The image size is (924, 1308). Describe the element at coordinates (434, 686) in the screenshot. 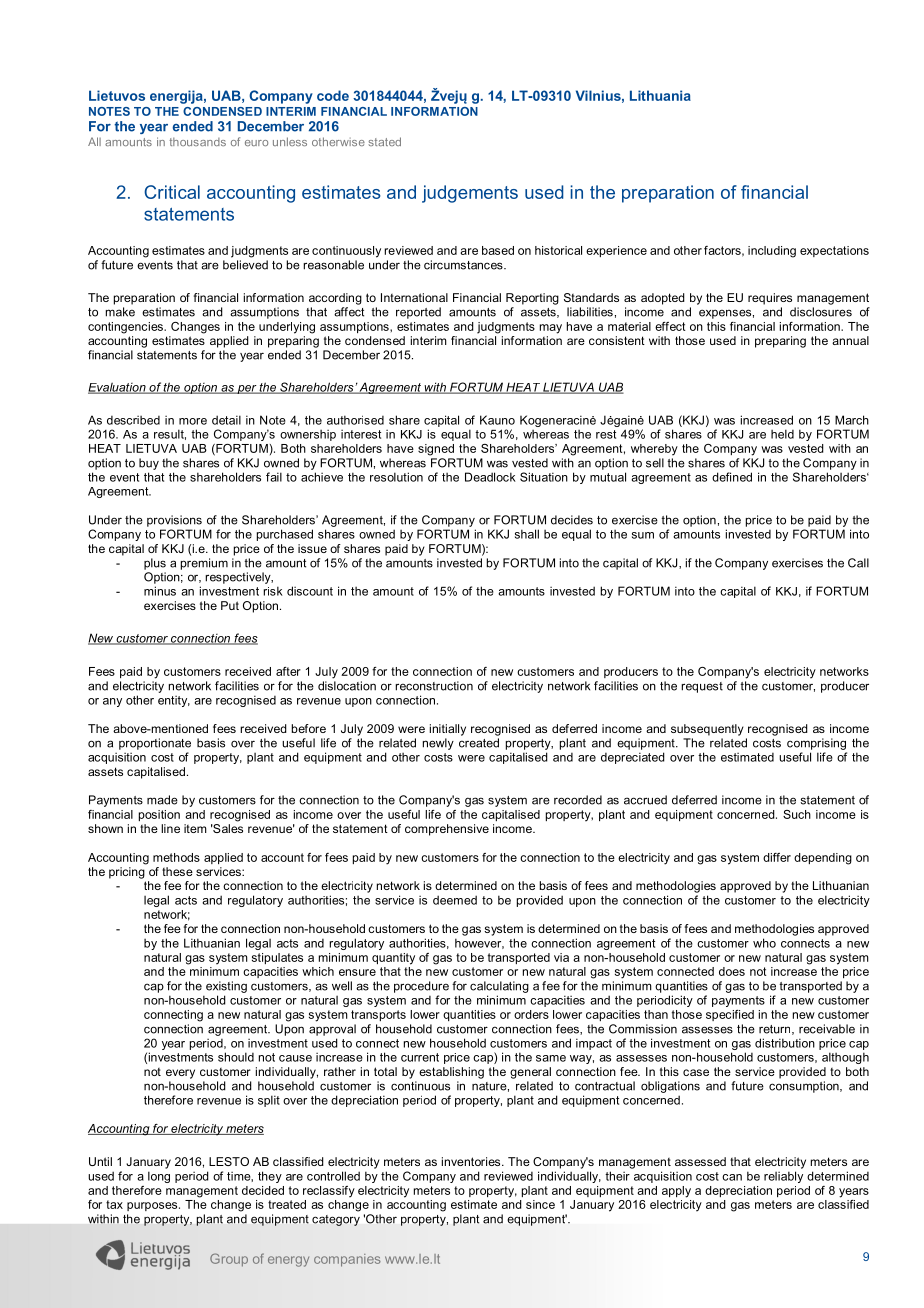

I see `reconstruction` at that location.
